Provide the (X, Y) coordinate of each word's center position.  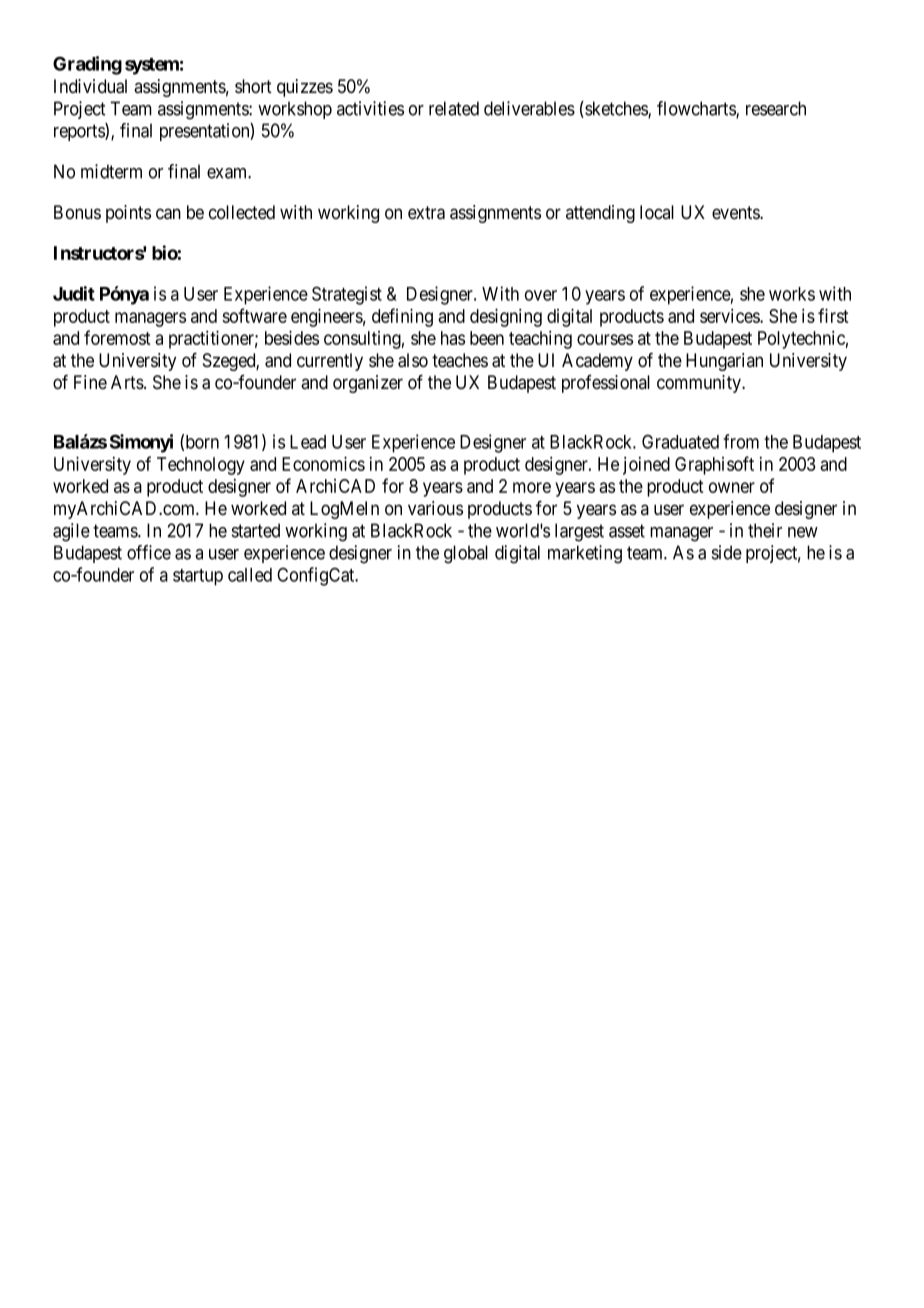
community (700, 384)
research (776, 108)
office (149, 552)
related (454, 108)
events (736, 213)
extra (426, 213)
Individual (90, 86)
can (168, 214)
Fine (90, 382)
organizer (368, 384)
